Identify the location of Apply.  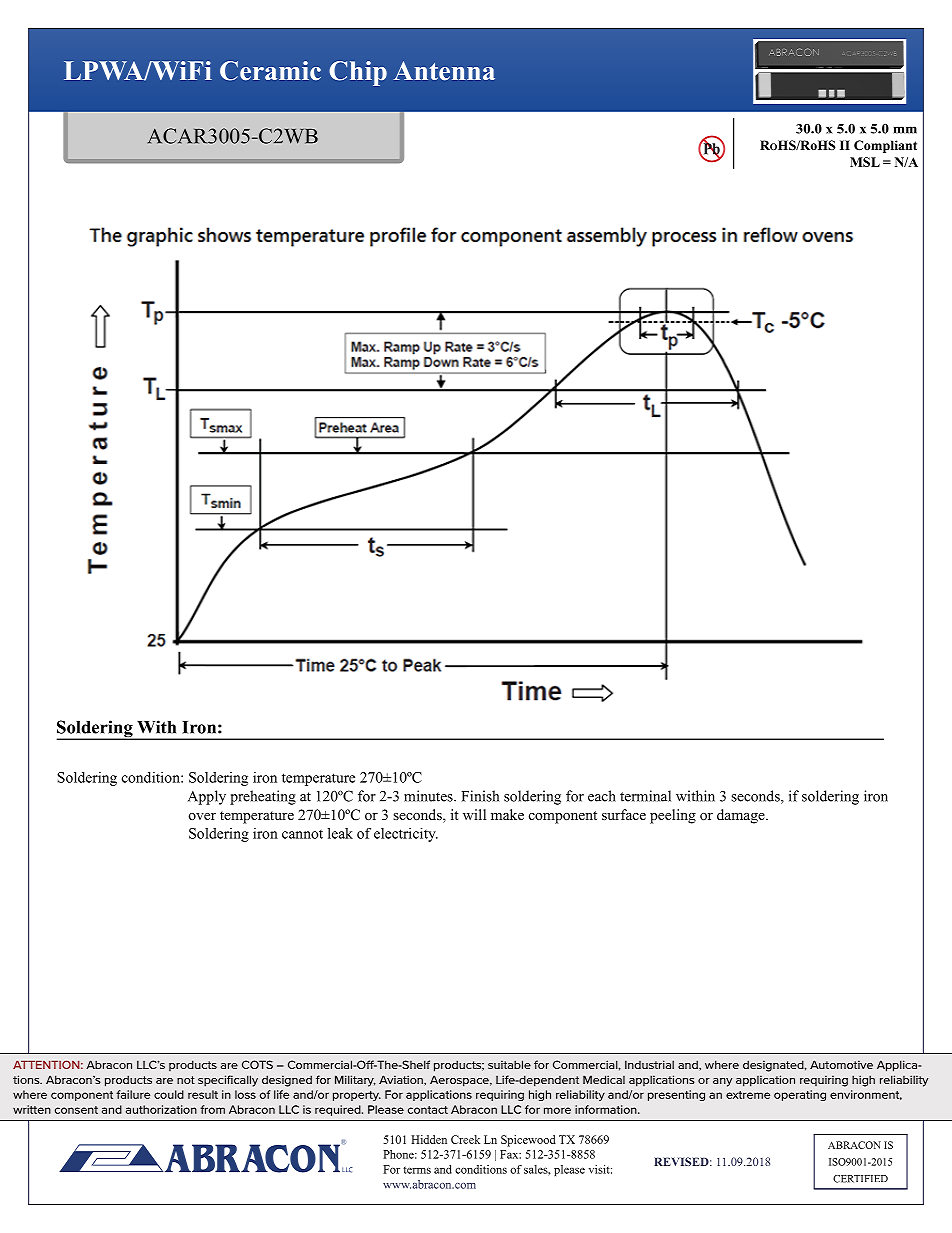
(207, 797).
